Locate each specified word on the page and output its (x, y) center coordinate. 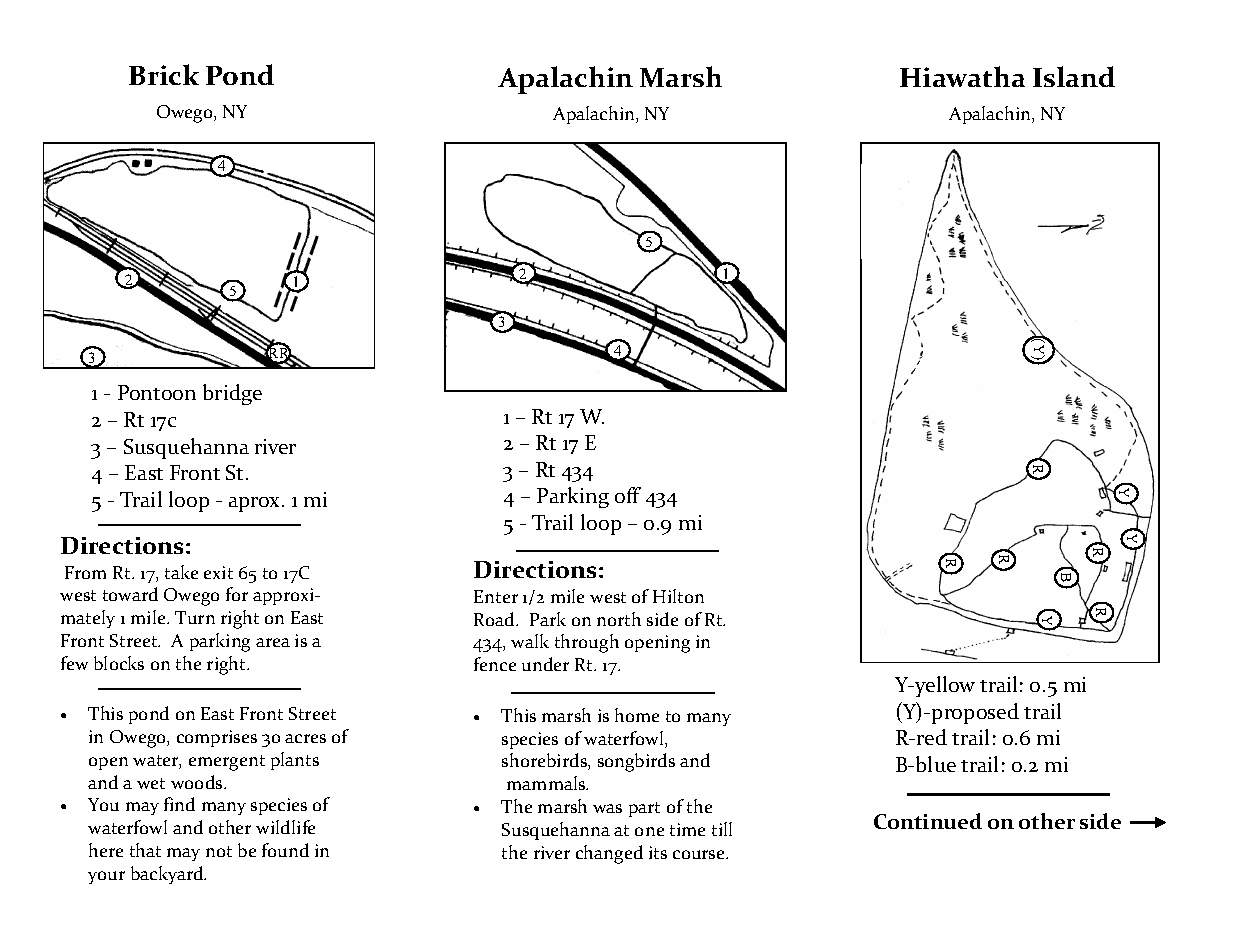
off (628, 495)
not (219, 851)
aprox (256, 504)
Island (1074, 76)
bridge (232, 394)
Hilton (678, 596)
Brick (164, 74)
